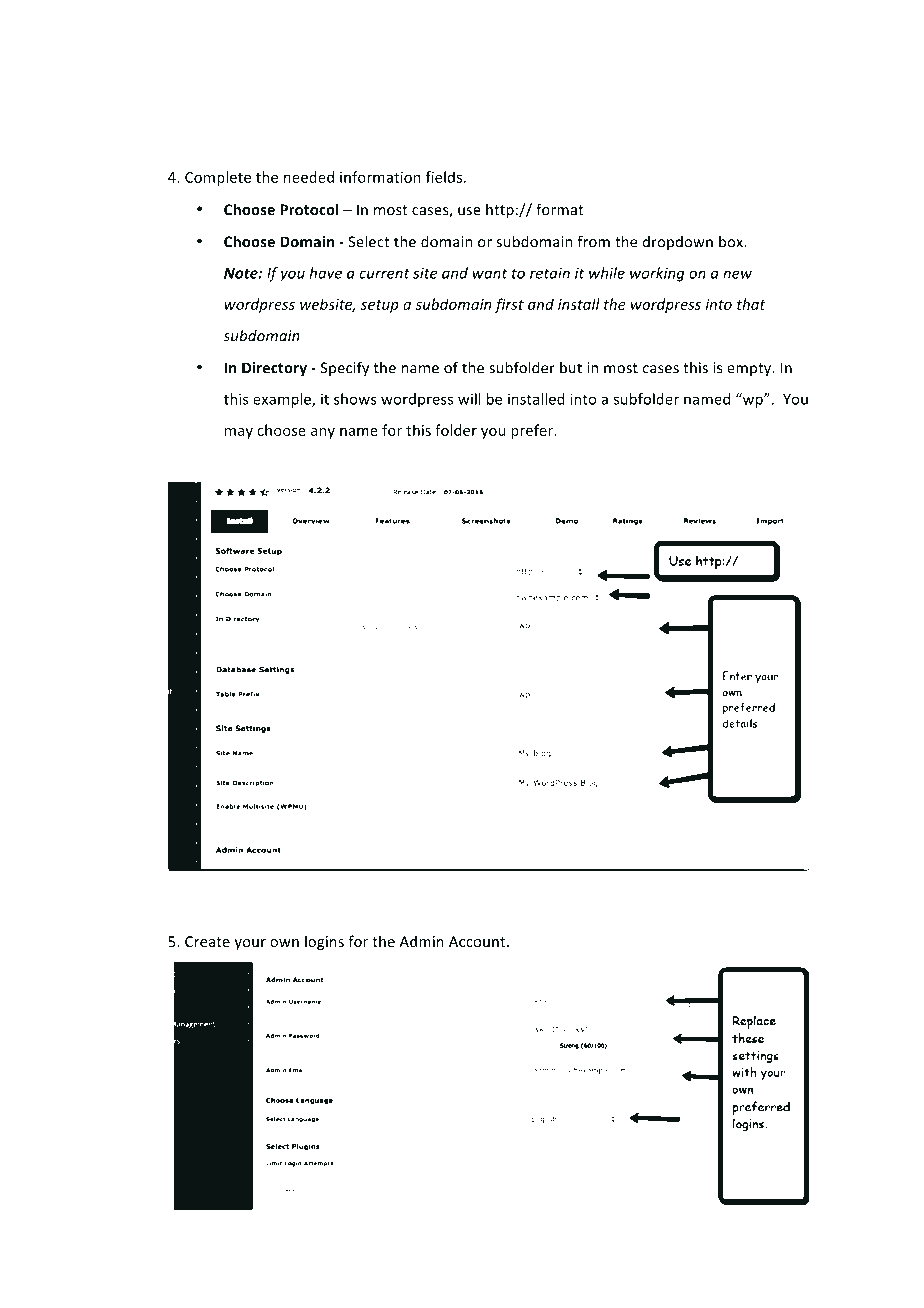  What do you see at coordinates (478, 941) in the image?
I see `Account` at bounding box center [478, 941].
